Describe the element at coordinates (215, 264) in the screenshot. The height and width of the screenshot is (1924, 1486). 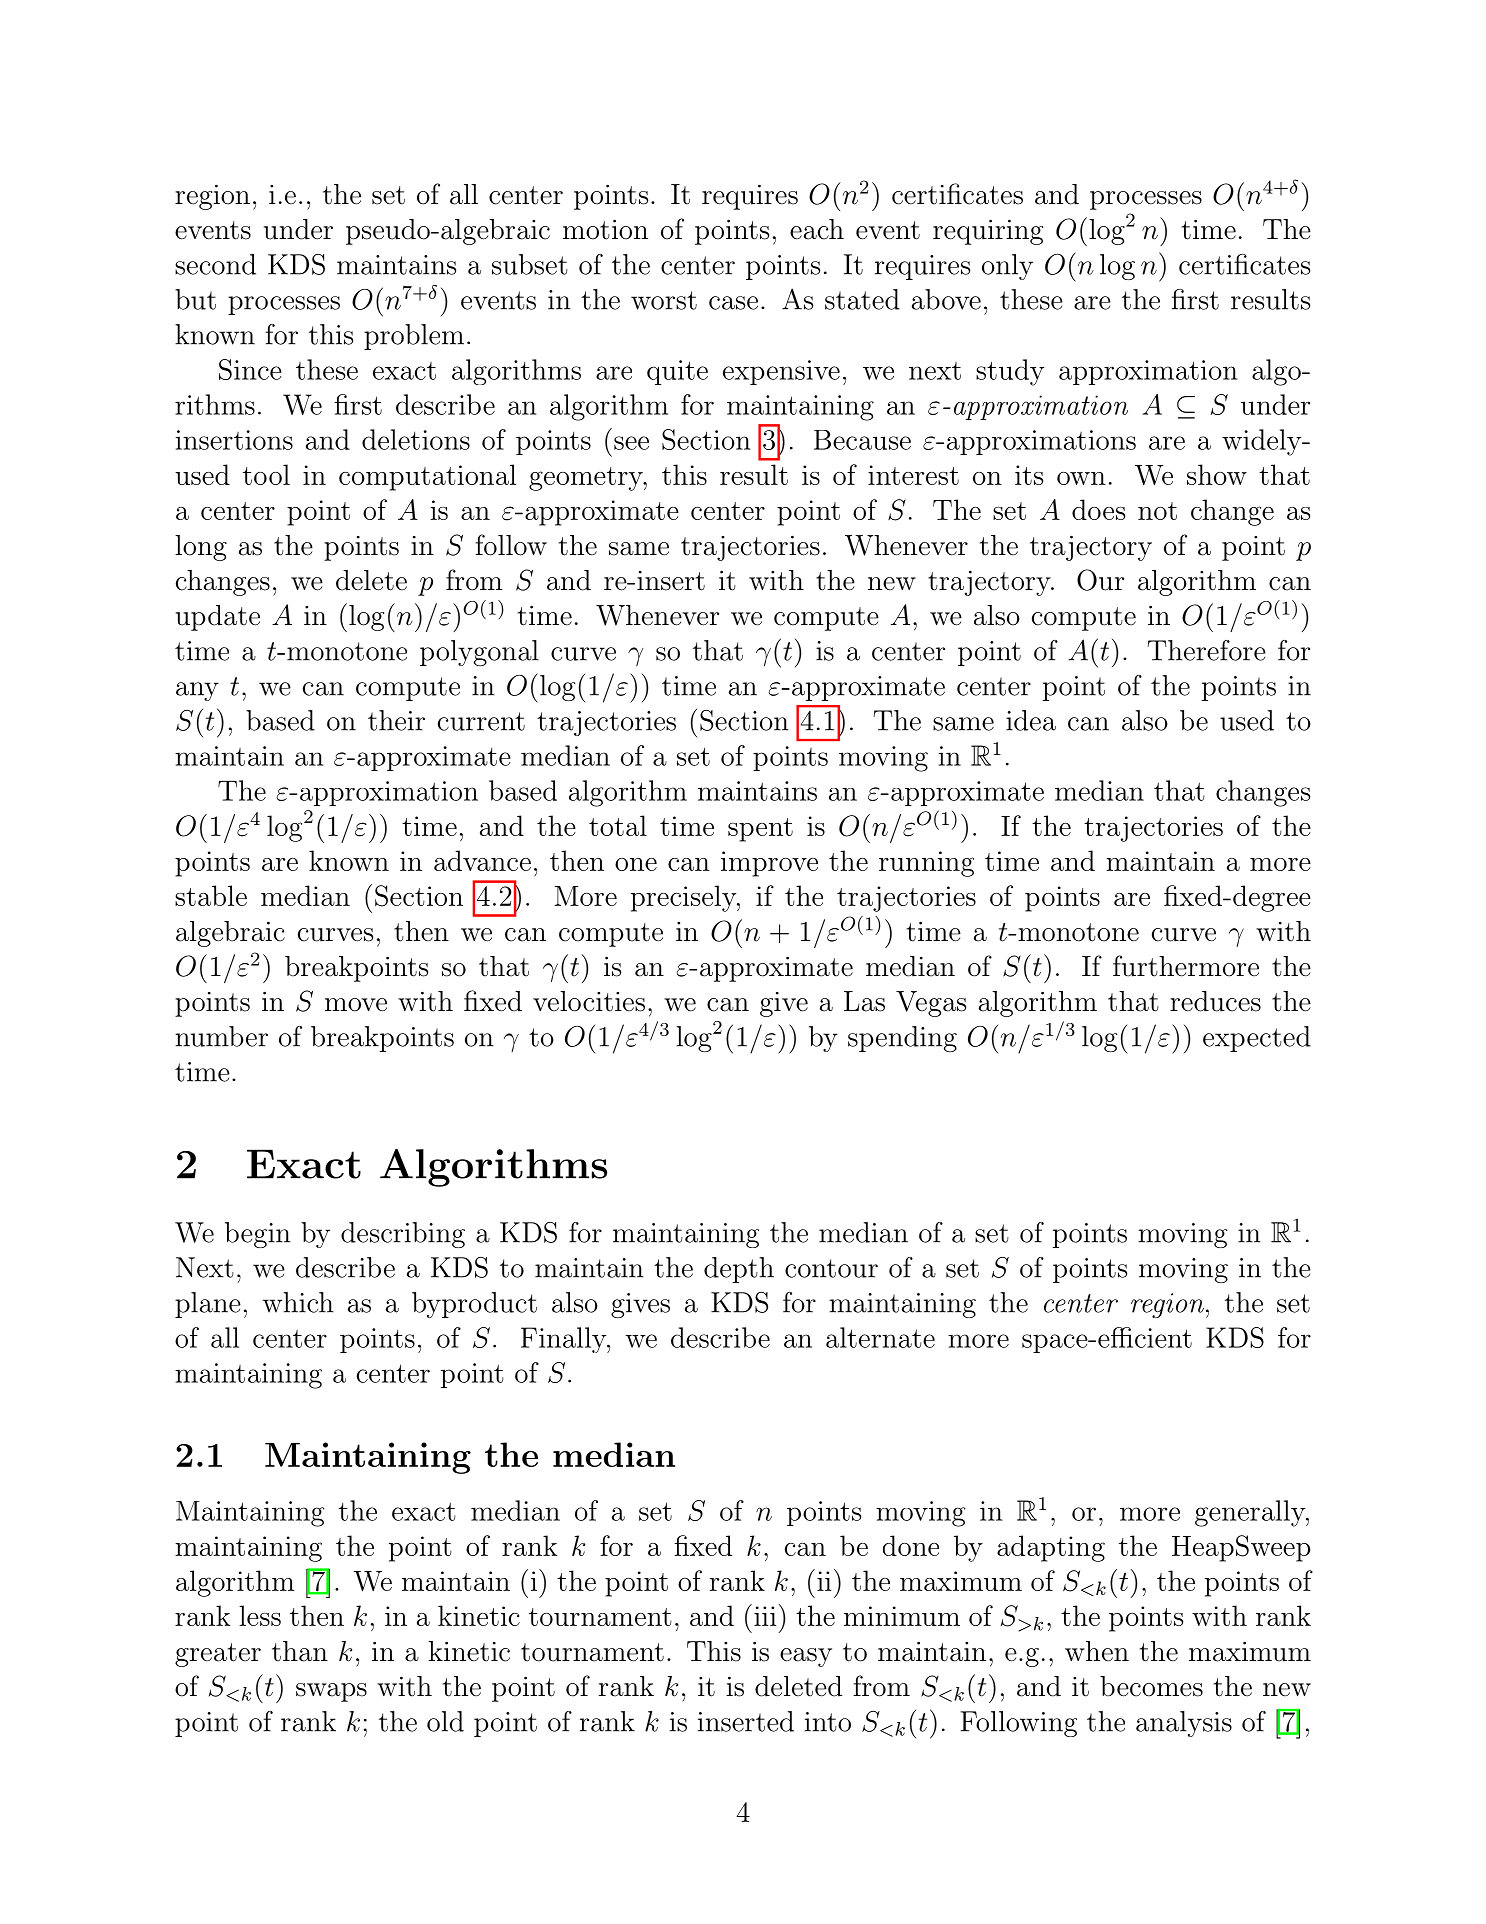
I see `second` at that location.
